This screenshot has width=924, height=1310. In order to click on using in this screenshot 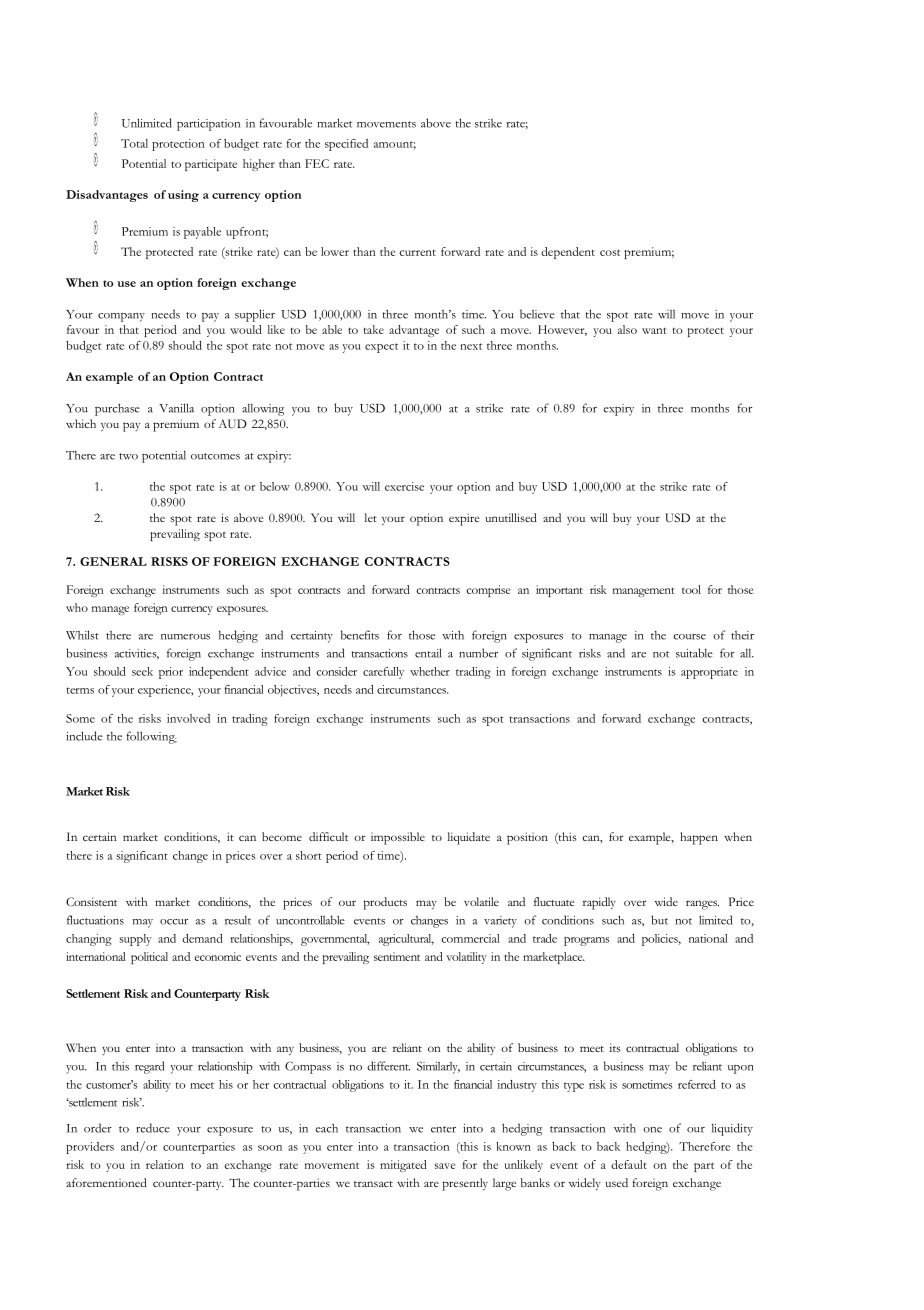, I will do `click(183, 196)`.
